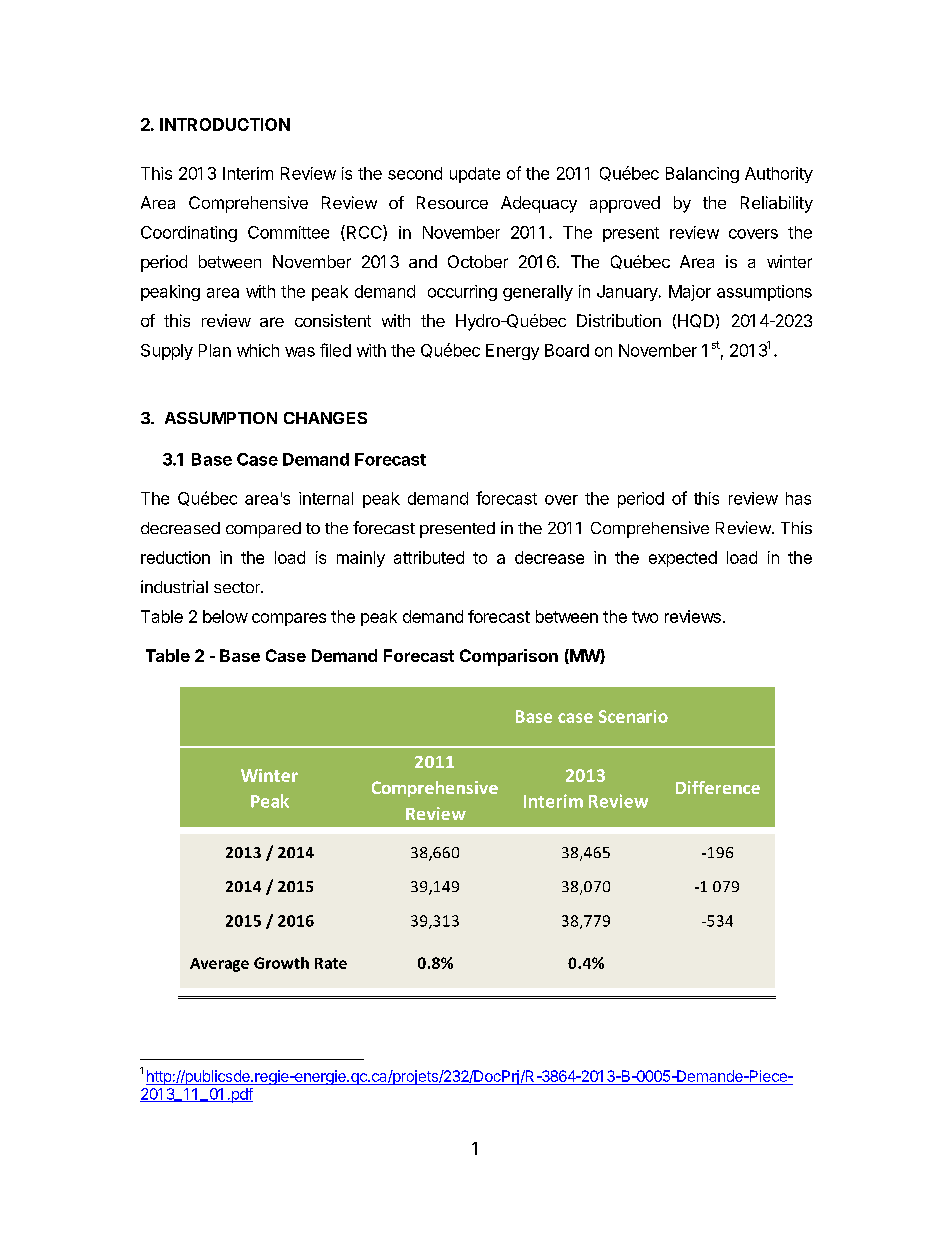 The width and height of the page is (952, 1233). What do you see at coordinates (225, 124) in the page?
I see `INTRODUCTION` at bounding box center [225, 124].
